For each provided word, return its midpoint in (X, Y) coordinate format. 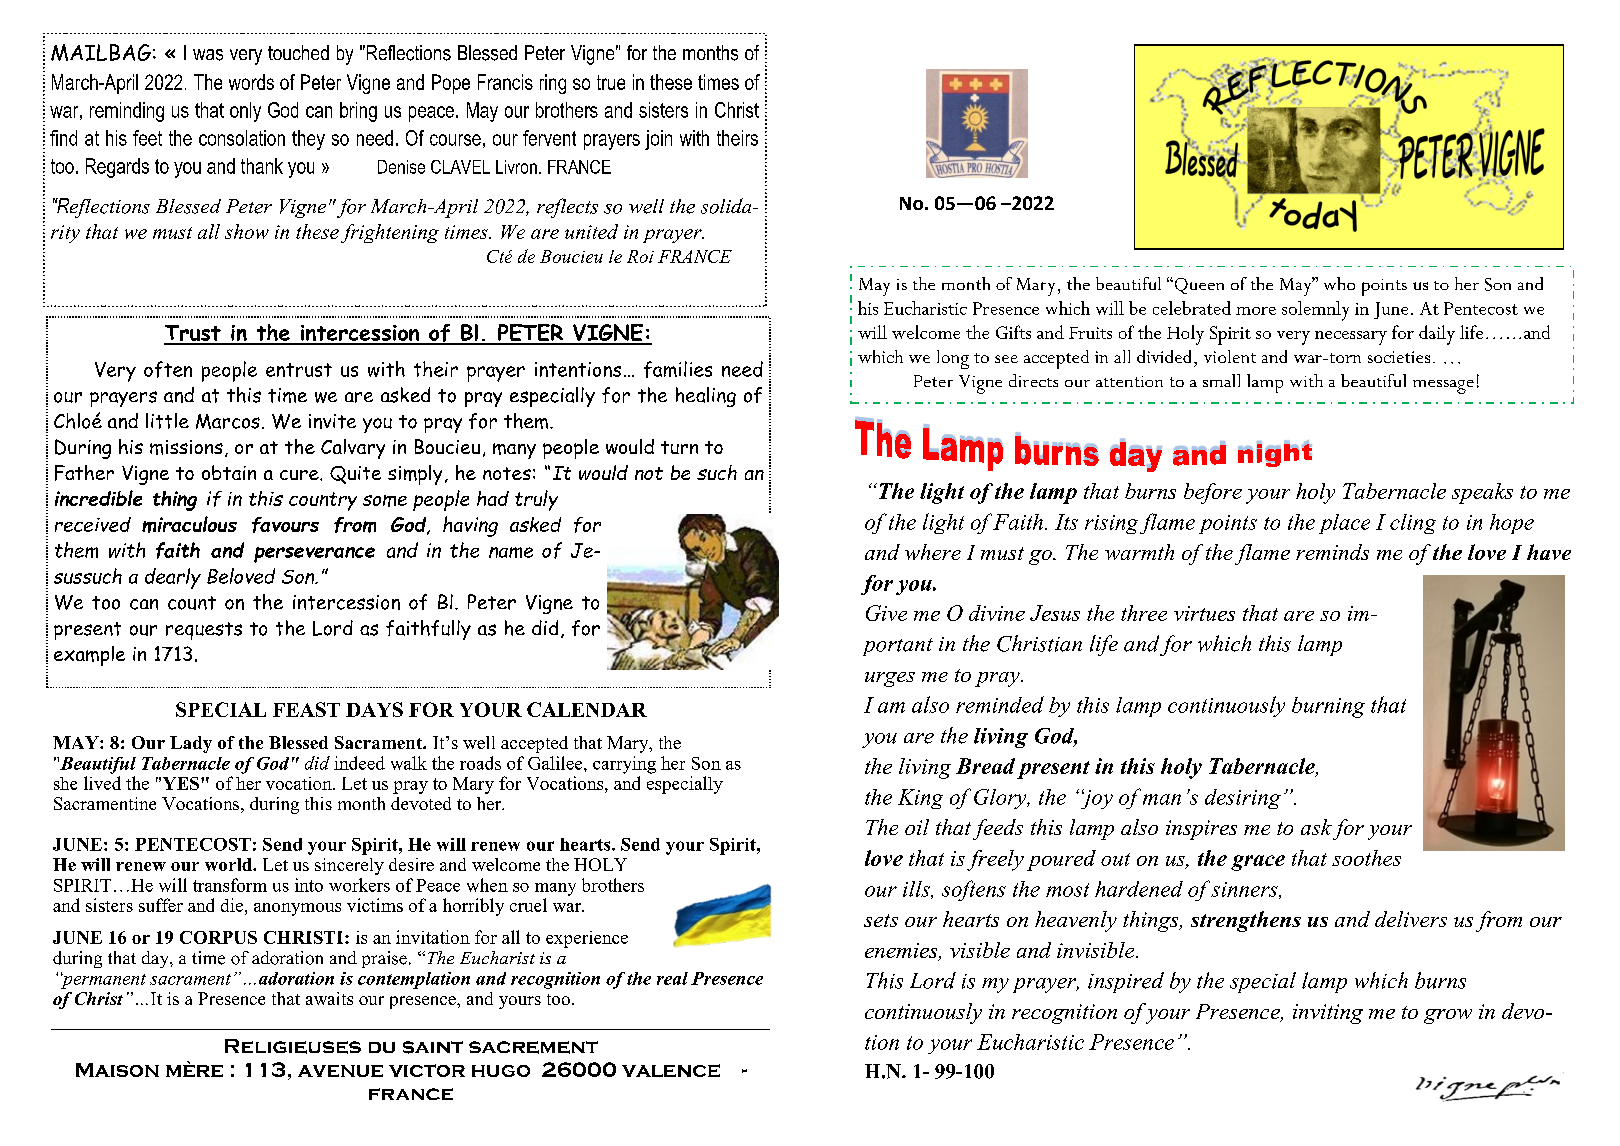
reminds (1332, 552)
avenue (340, 1071)
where (933, 552)
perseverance (314, 555)
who (1339, 283)
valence (671, 1070)
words (251, 82)
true (611, 82)
